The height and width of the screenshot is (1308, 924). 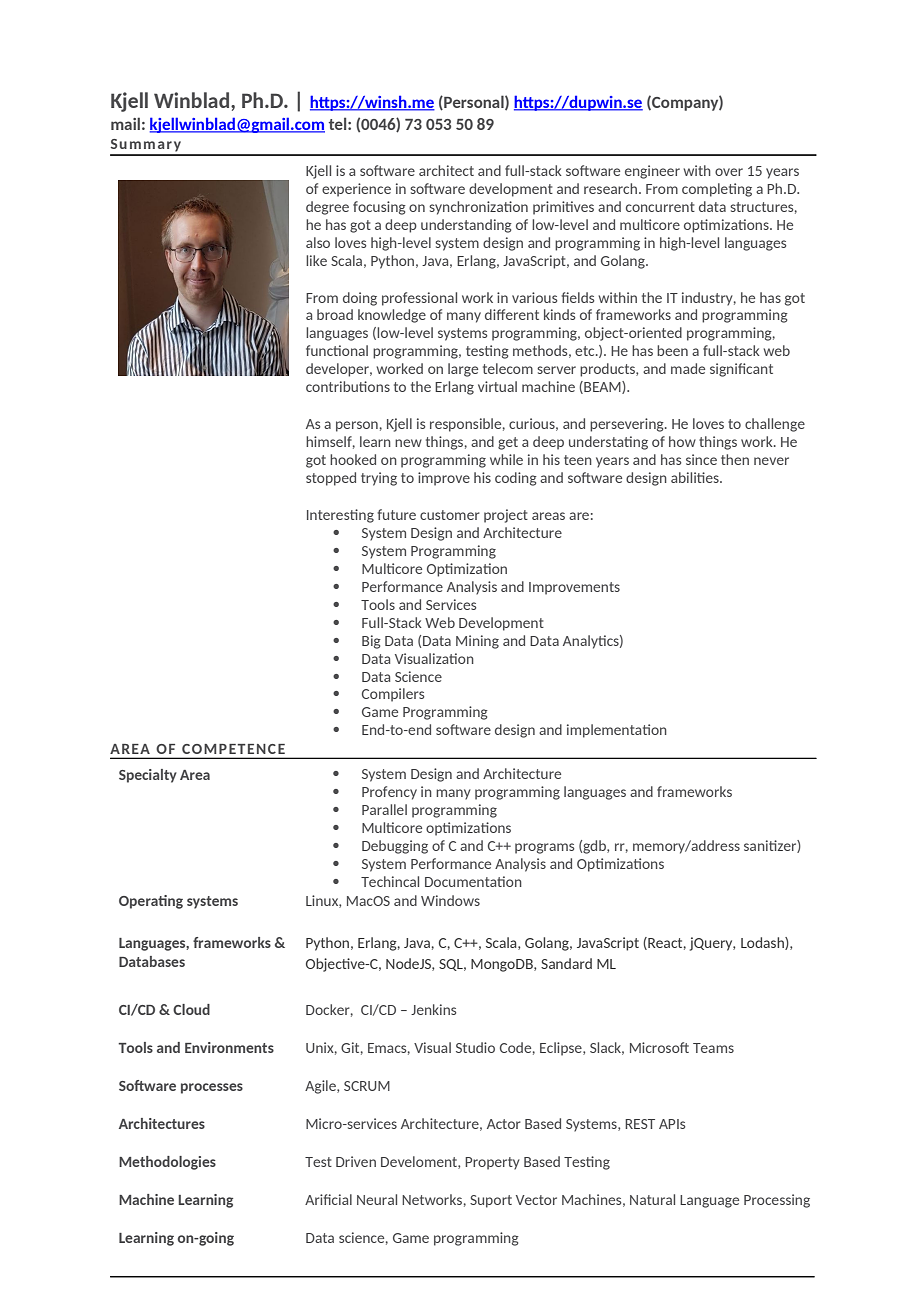 What do you see at coordinates (717, 190) in the screenshot?
I see `completing` at bounding box center [717, 190].
